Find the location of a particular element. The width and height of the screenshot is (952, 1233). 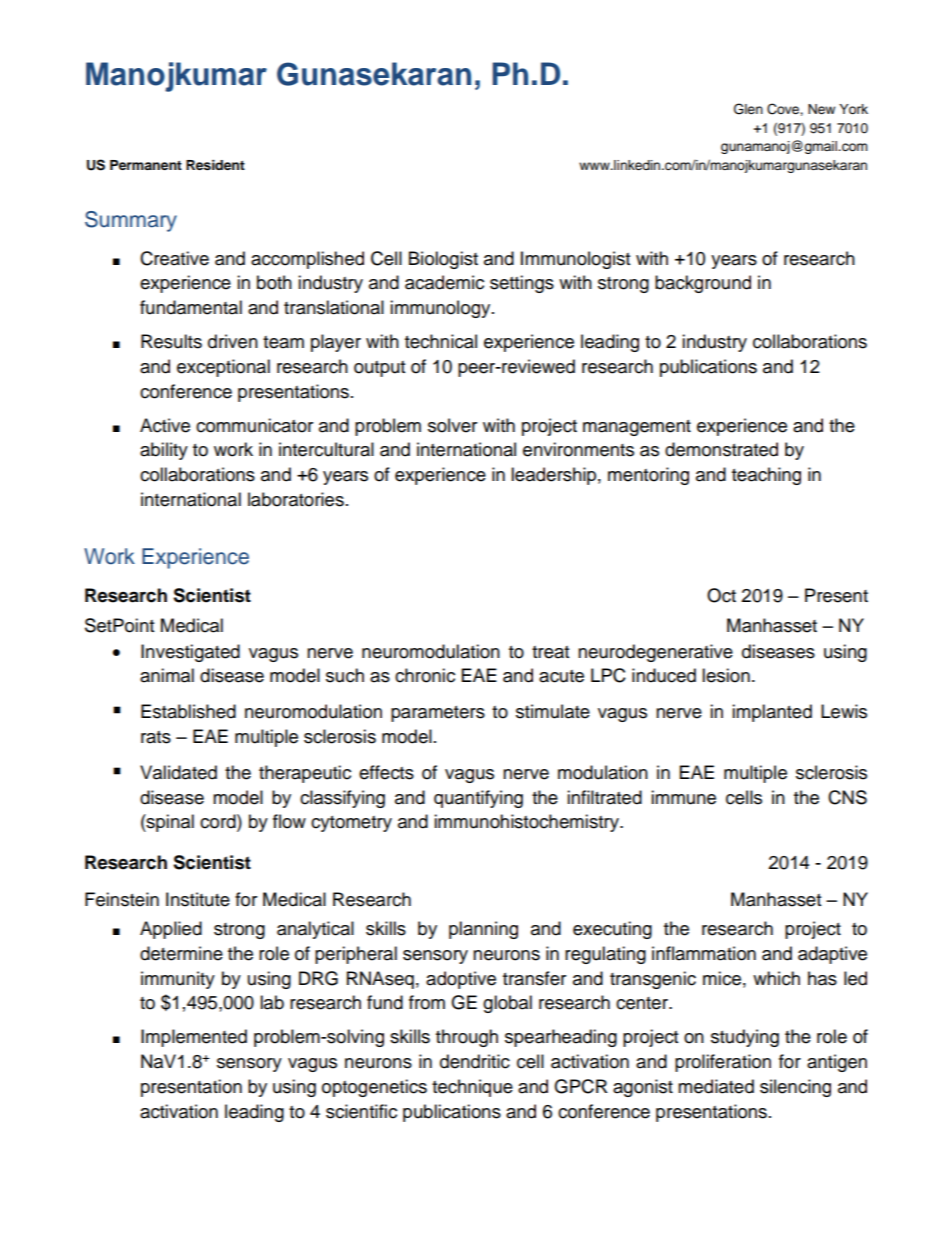

Oct is located at coordinates (721, 595).
